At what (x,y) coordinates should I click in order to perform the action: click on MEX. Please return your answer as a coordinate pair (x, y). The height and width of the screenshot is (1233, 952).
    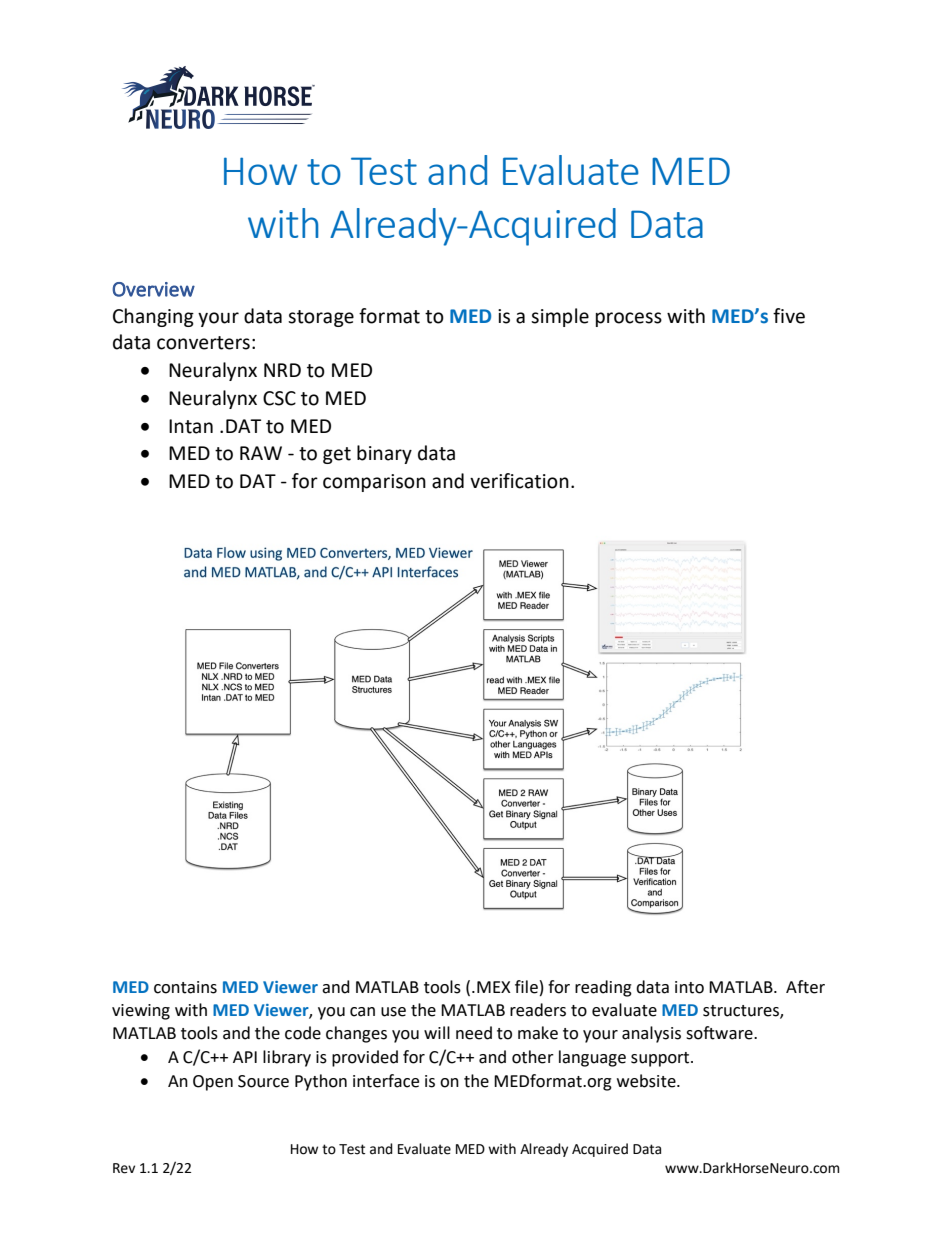
    Looking at the image, I should click on (494, 987).
